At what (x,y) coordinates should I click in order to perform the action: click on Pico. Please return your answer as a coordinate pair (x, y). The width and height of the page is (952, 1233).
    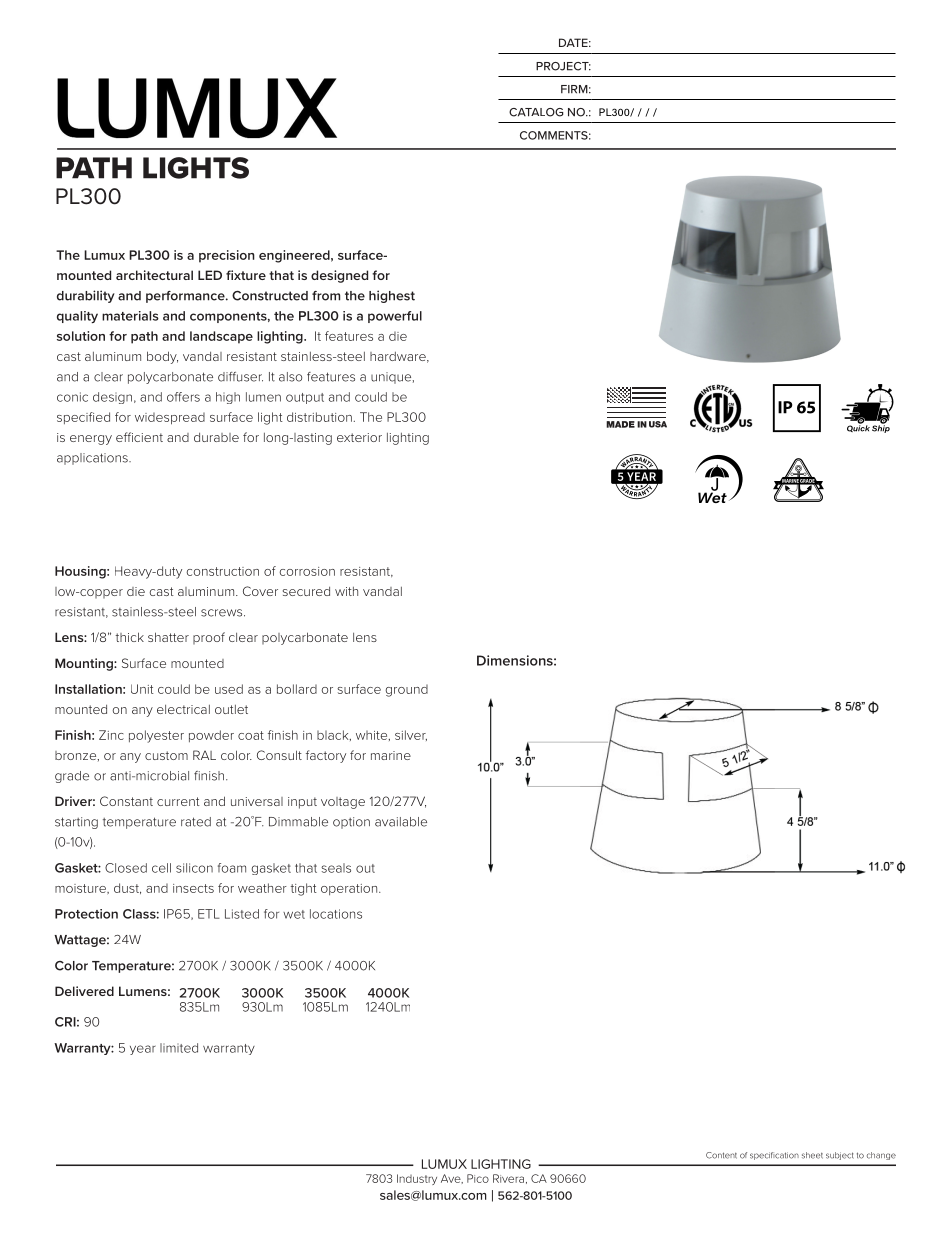
    Looking at the image, I should click on (478, 1178).
